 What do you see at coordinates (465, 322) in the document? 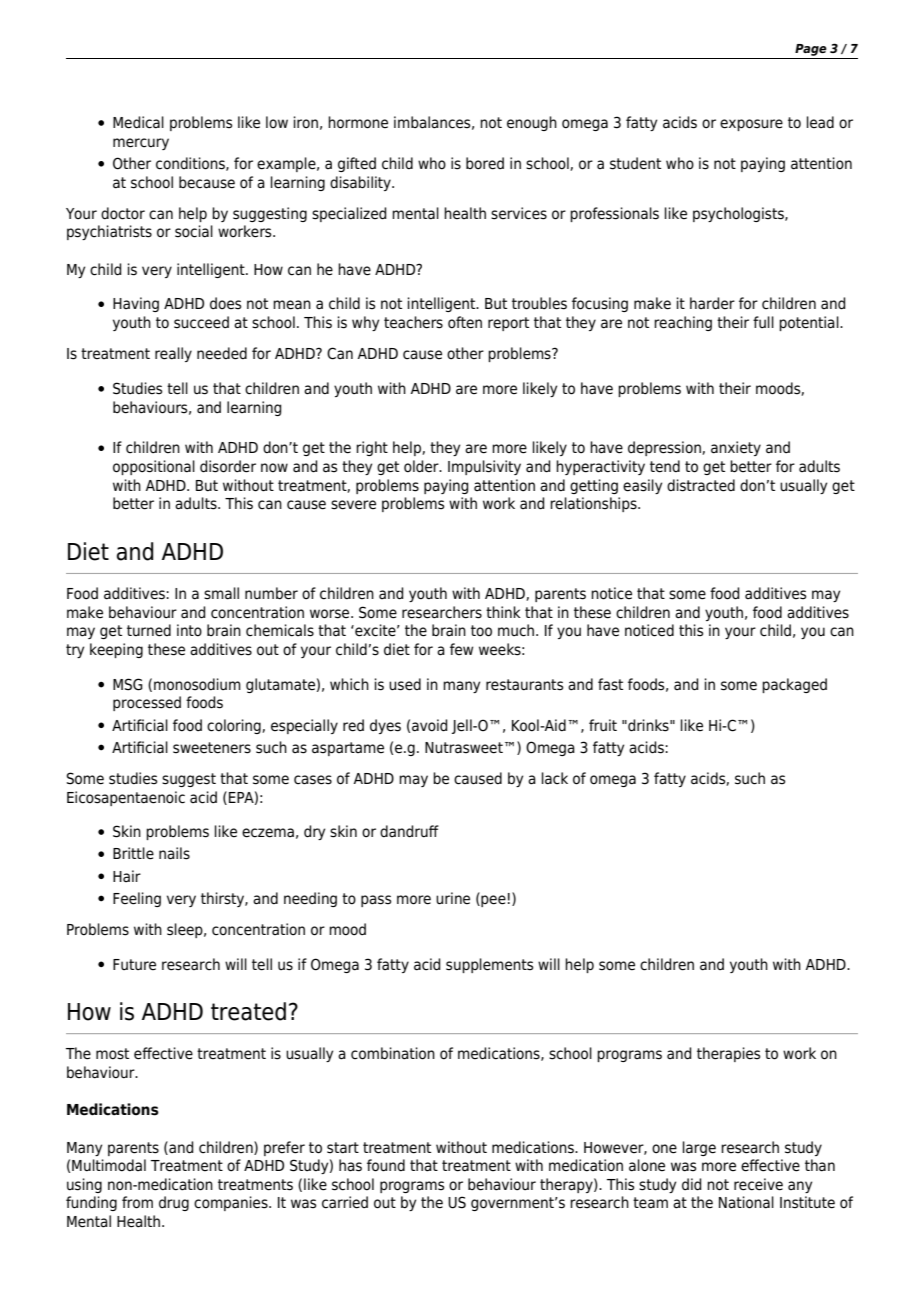
I see `often` at bounding box center [465, 322].
